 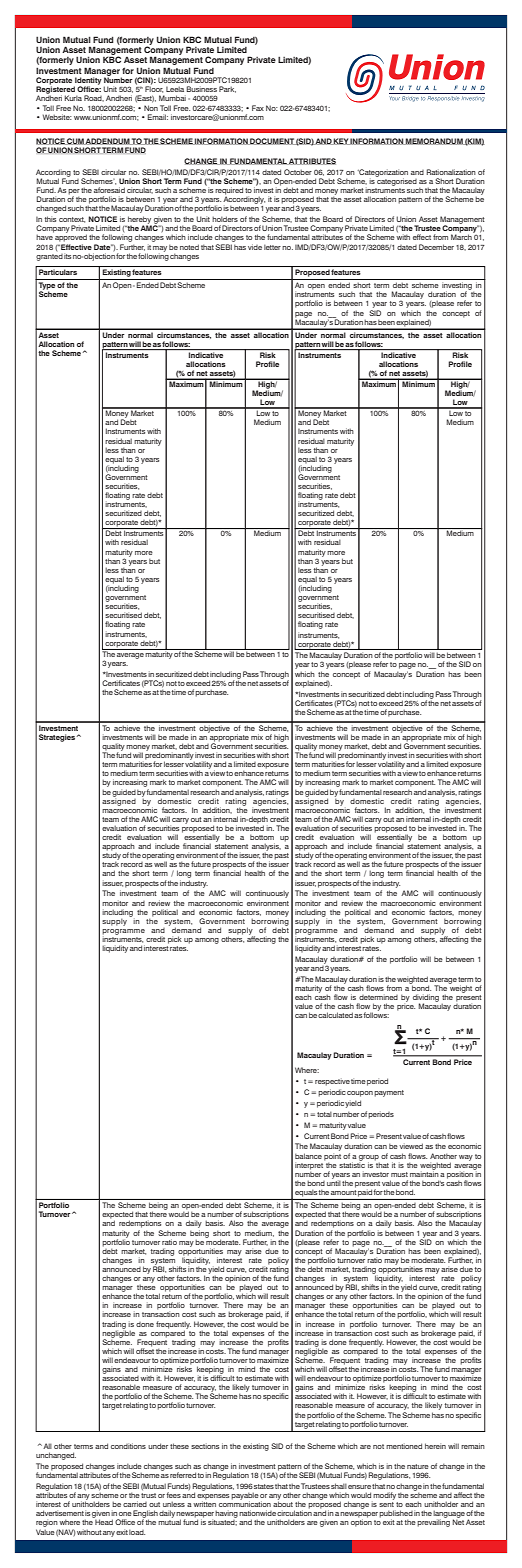 What do you see at coordinates (360, 1094) in the screenshot?
I see `coupon` at bounding box center [360, 1094].
